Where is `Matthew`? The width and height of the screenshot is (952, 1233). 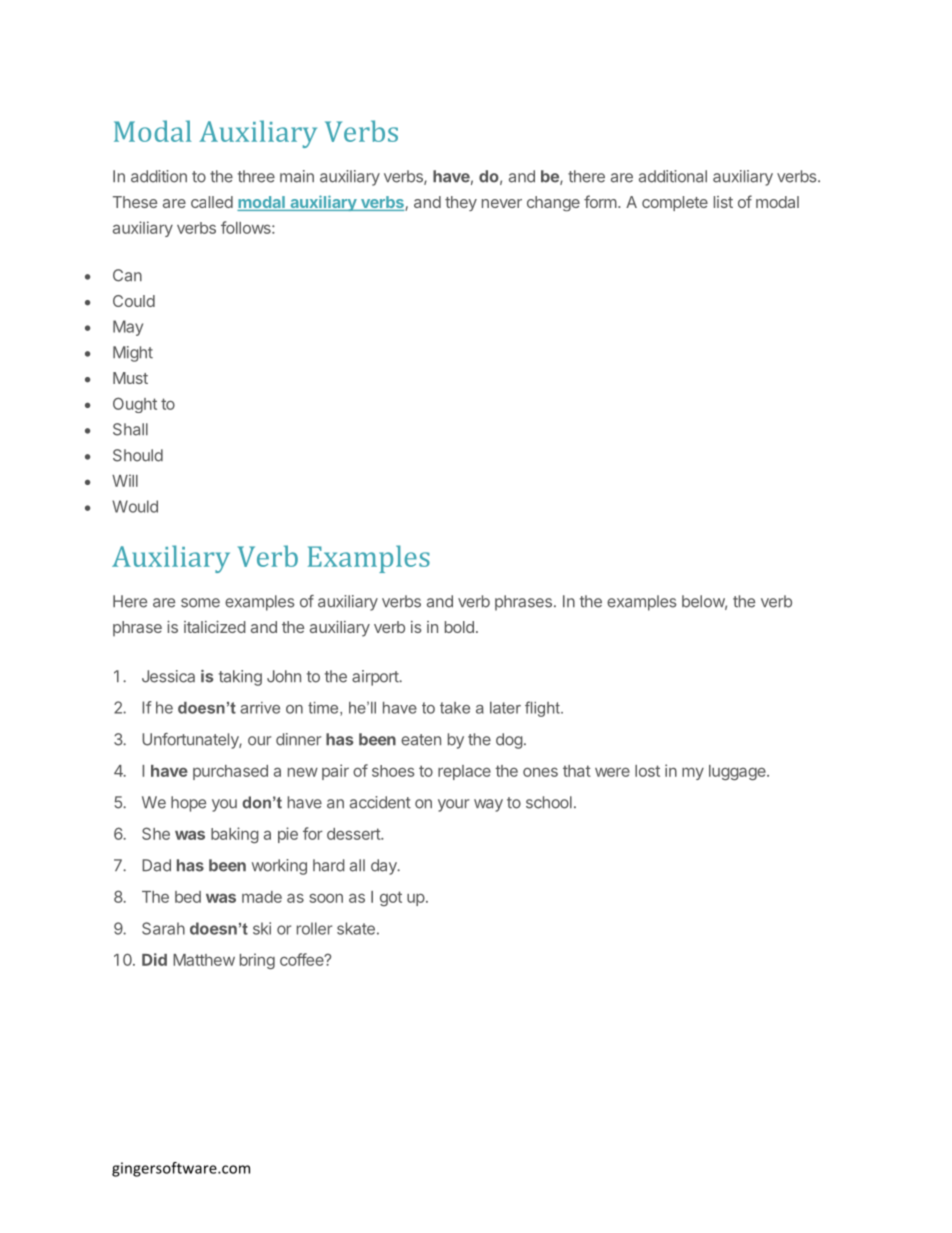 Matthew is located at coordinates (204, 960).
